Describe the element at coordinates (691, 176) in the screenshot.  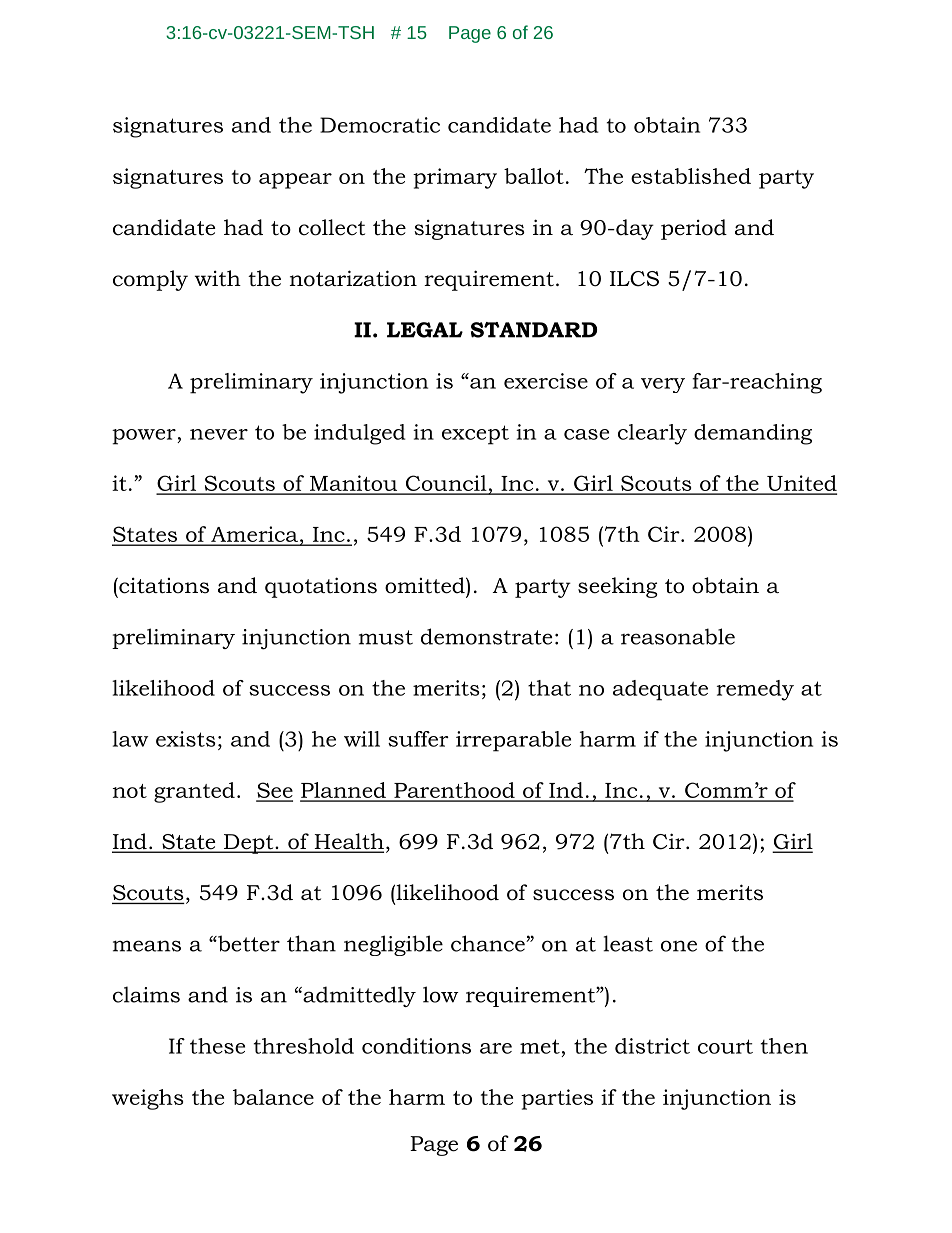
I see `established` at that location.
